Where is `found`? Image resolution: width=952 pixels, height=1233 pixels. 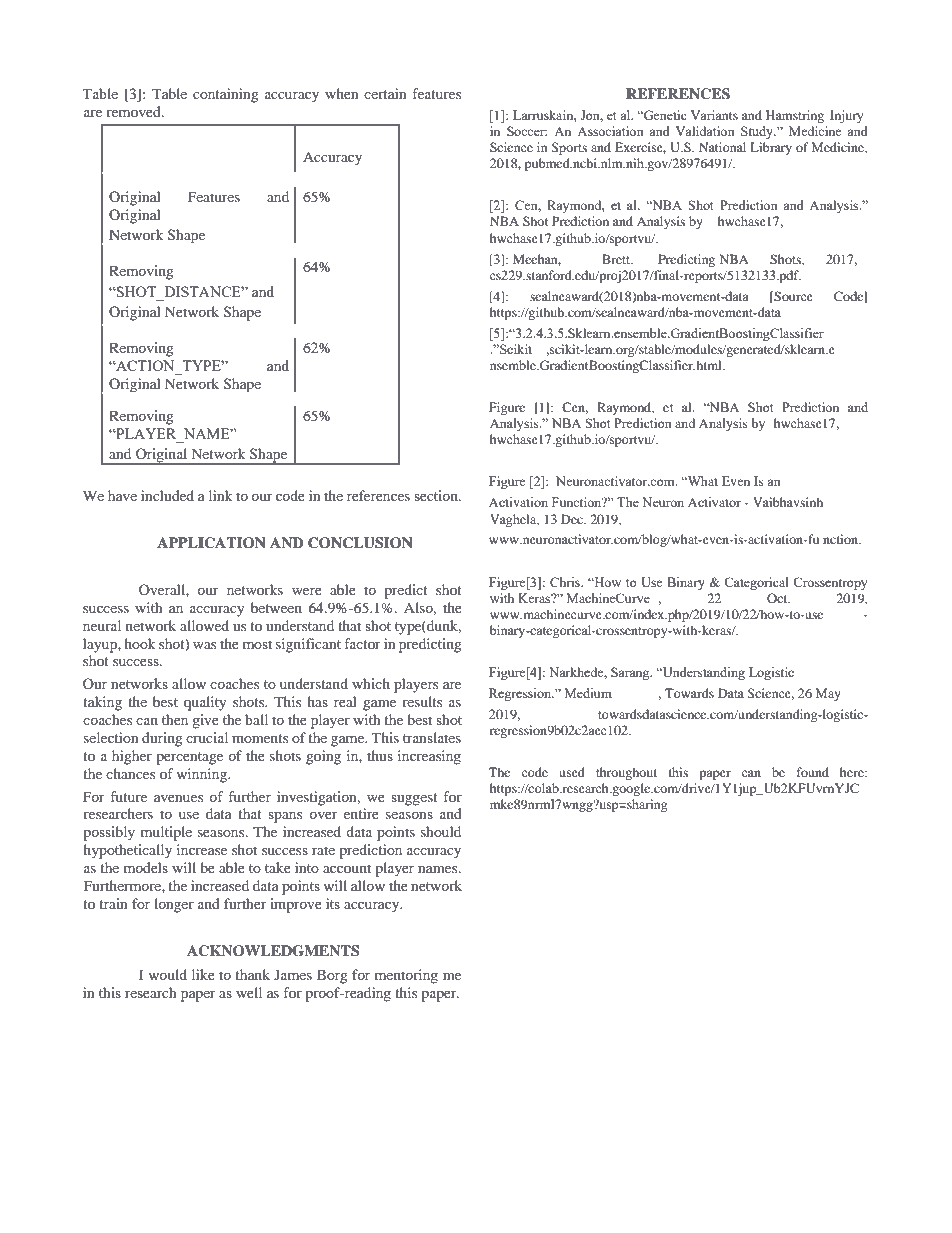
found is located at coordinates (813, 772).
